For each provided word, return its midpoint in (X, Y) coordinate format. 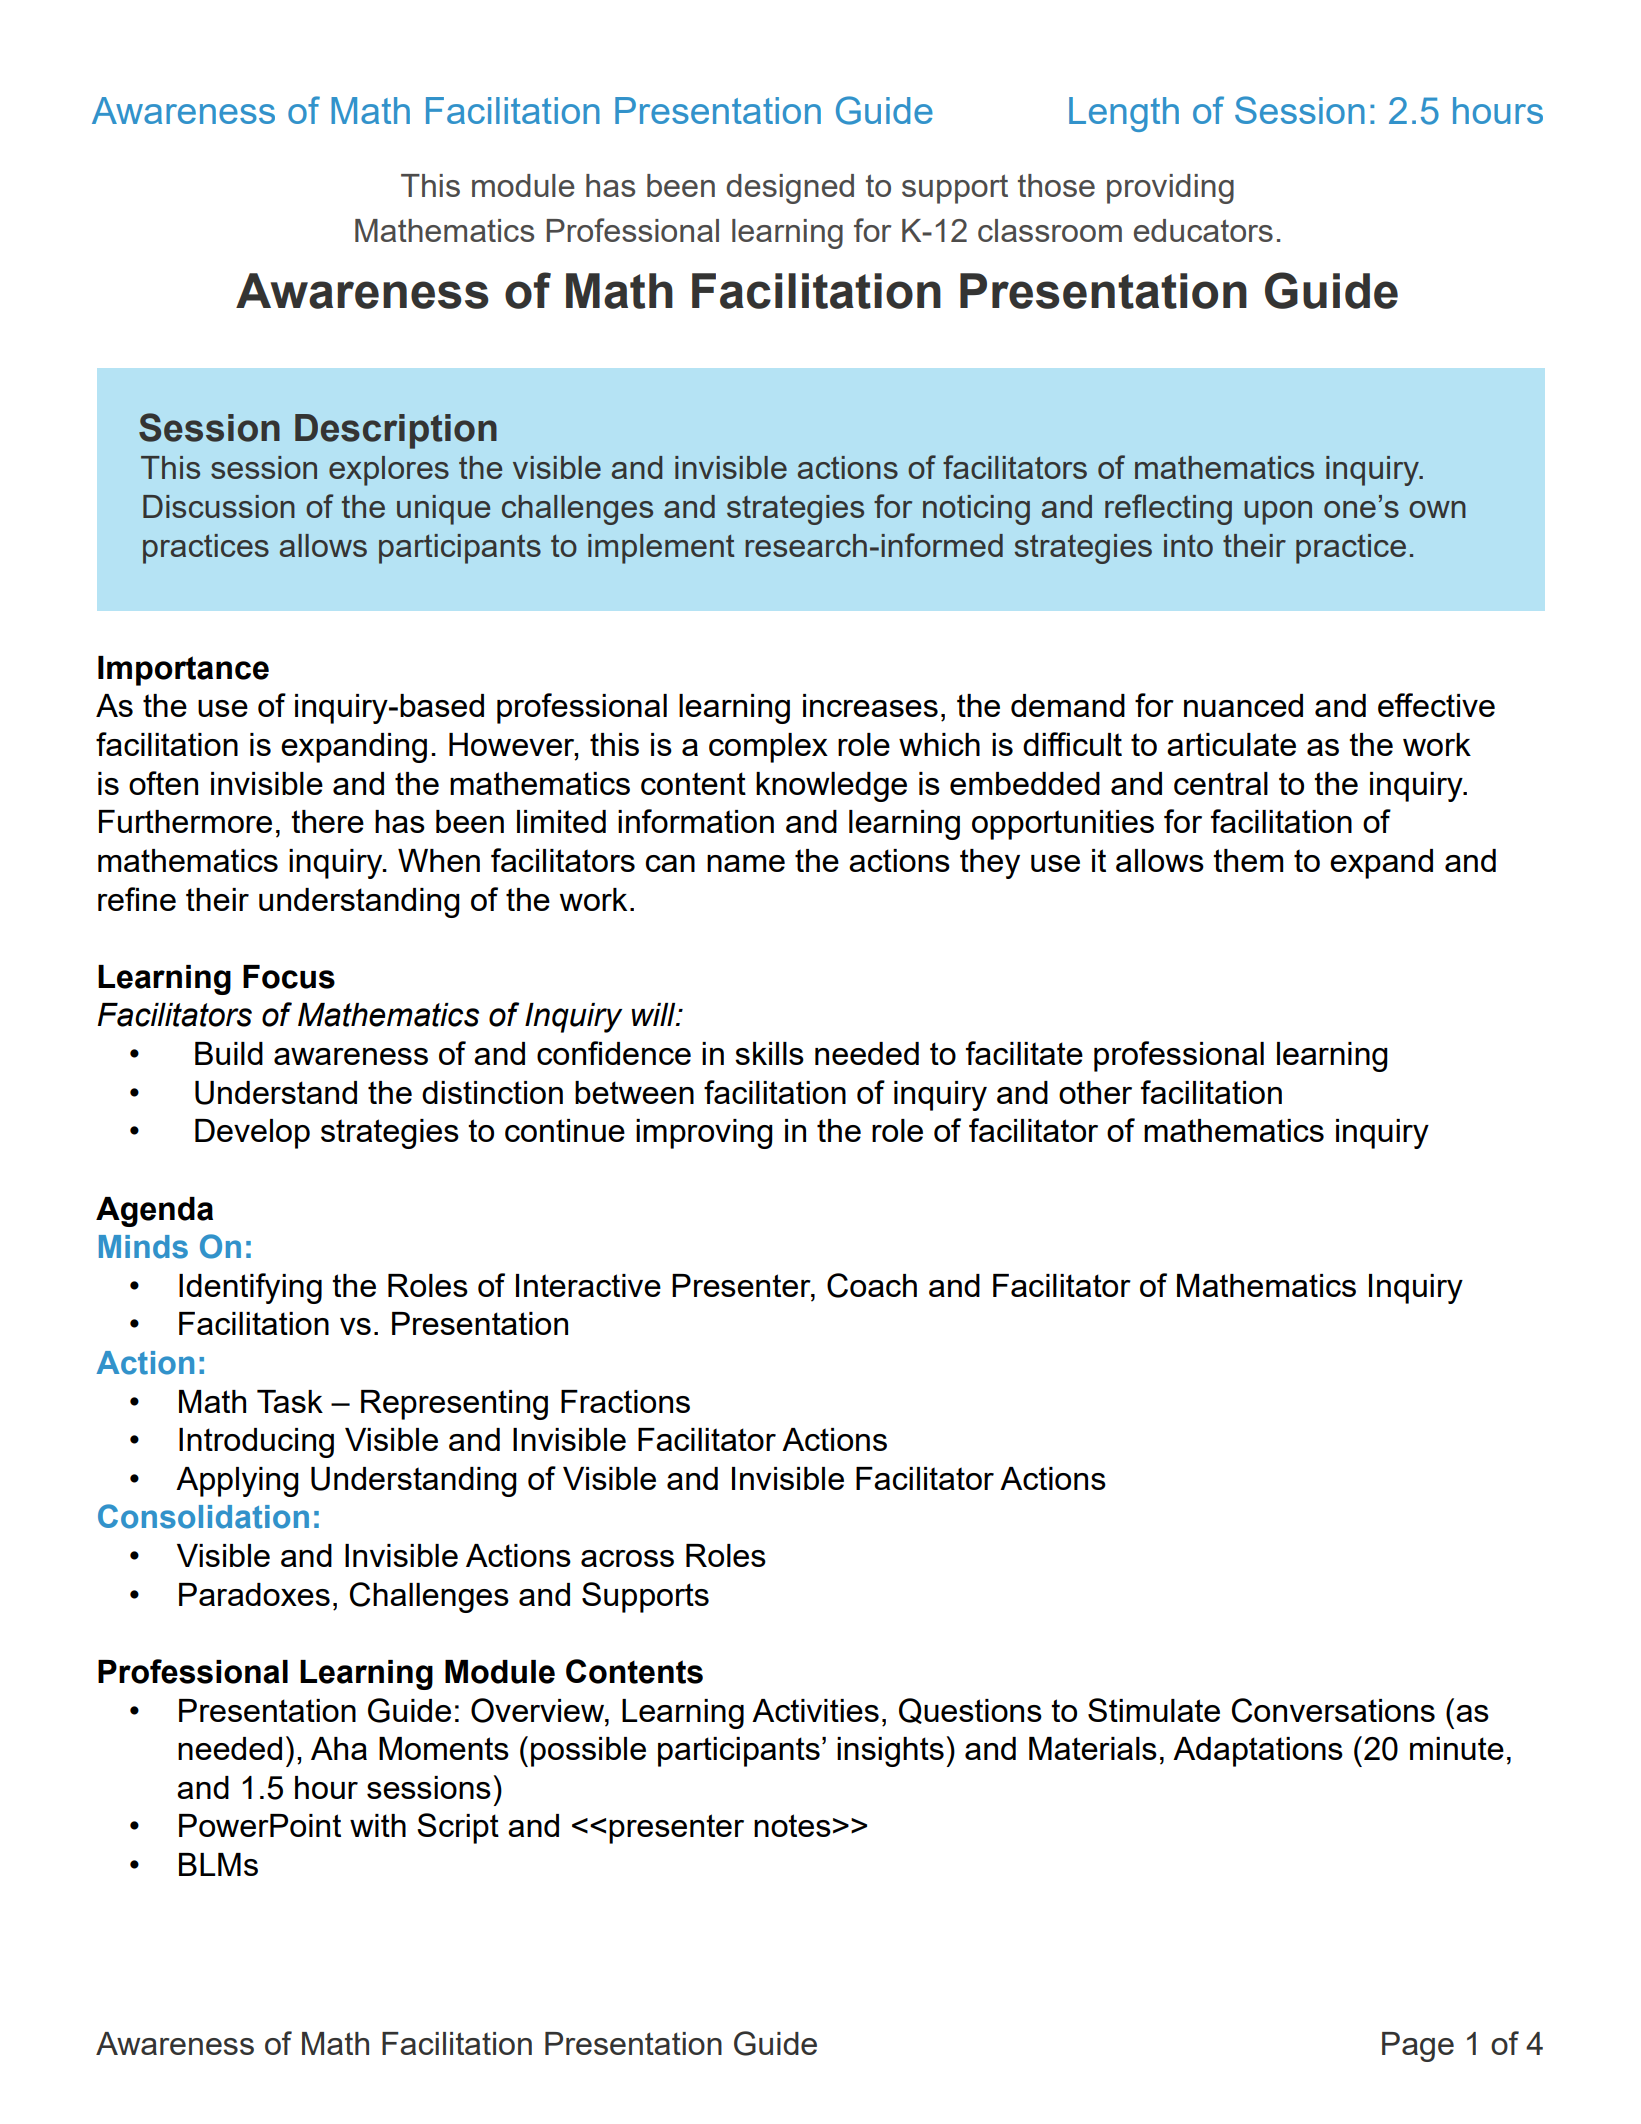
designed (790, 189)
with (378, 1825)
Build (229, 1053)
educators (1203, 230)
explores (389, 471)
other (1095, 1092)
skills (769, 1053)
